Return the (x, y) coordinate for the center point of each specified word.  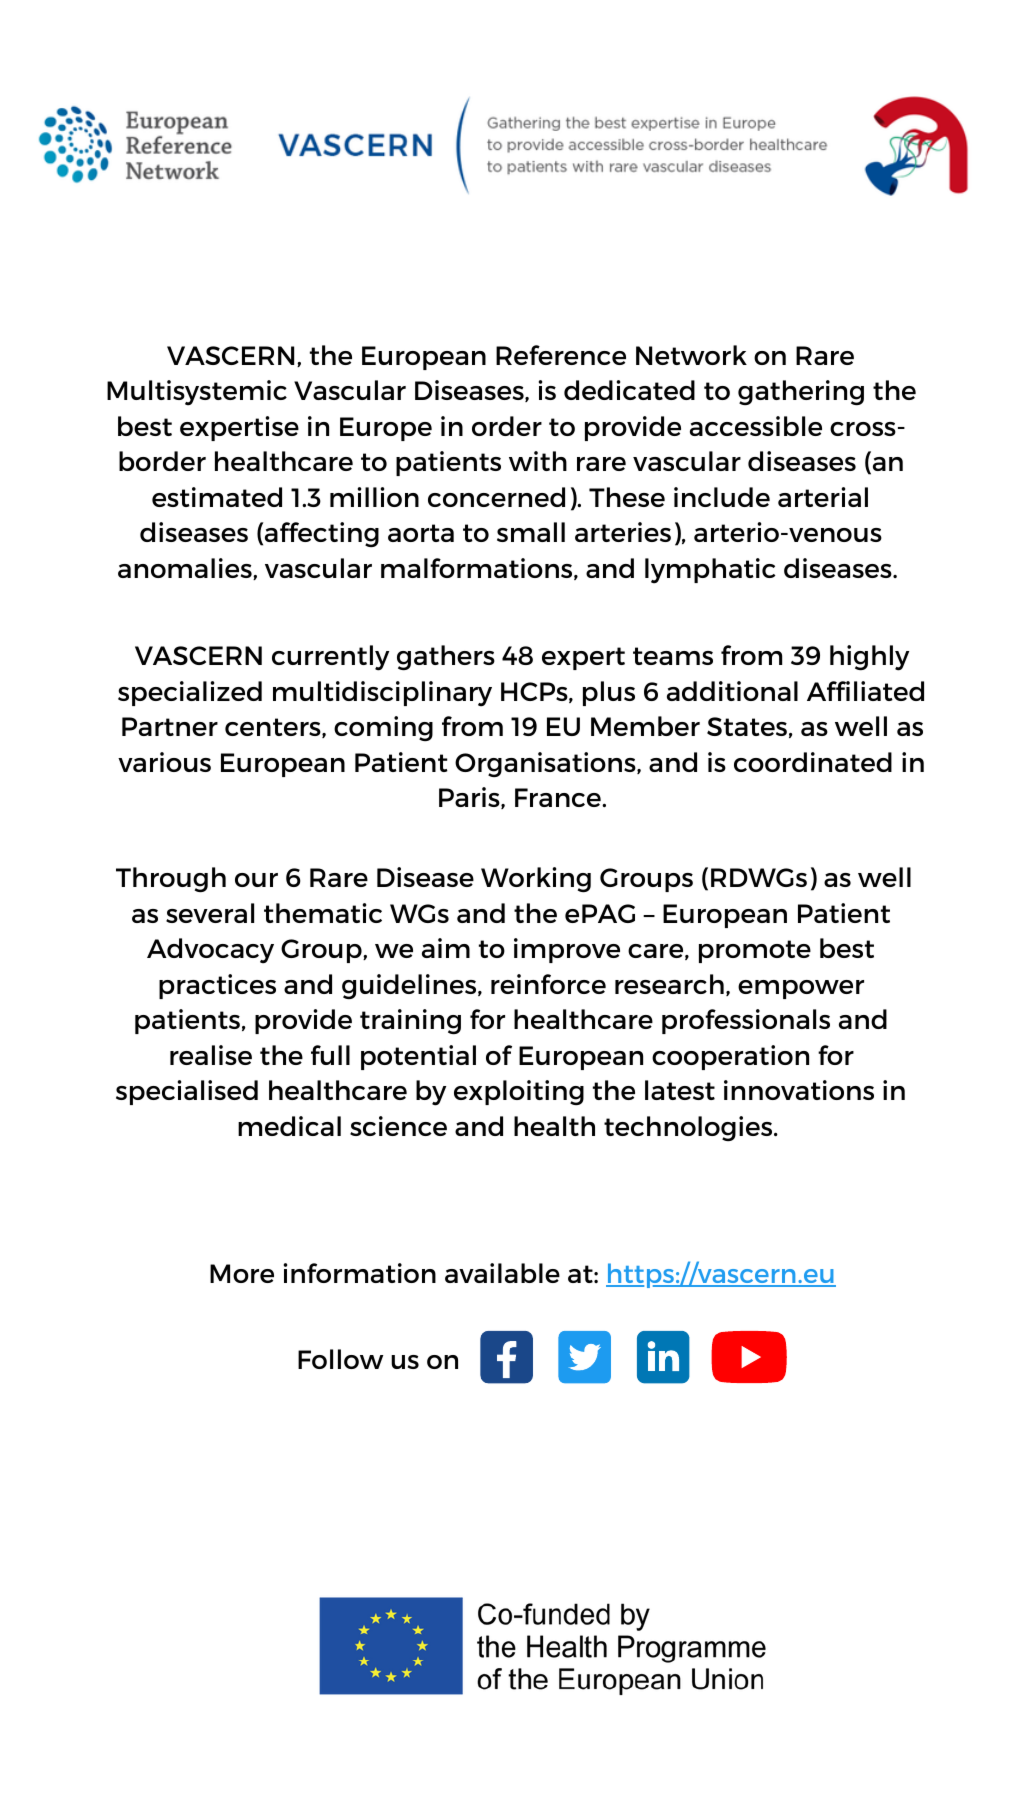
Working (536, 879)
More (242, 1273)
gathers (446, 657)
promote (755, 951)
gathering (801, 392)
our (256, 880)
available (502, 1273)
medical (289, 1126)
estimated (217, 497)
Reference (561, 355)
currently (330, 658)
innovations (799, 1090)
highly (869, 658)
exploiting (519, 1092)
